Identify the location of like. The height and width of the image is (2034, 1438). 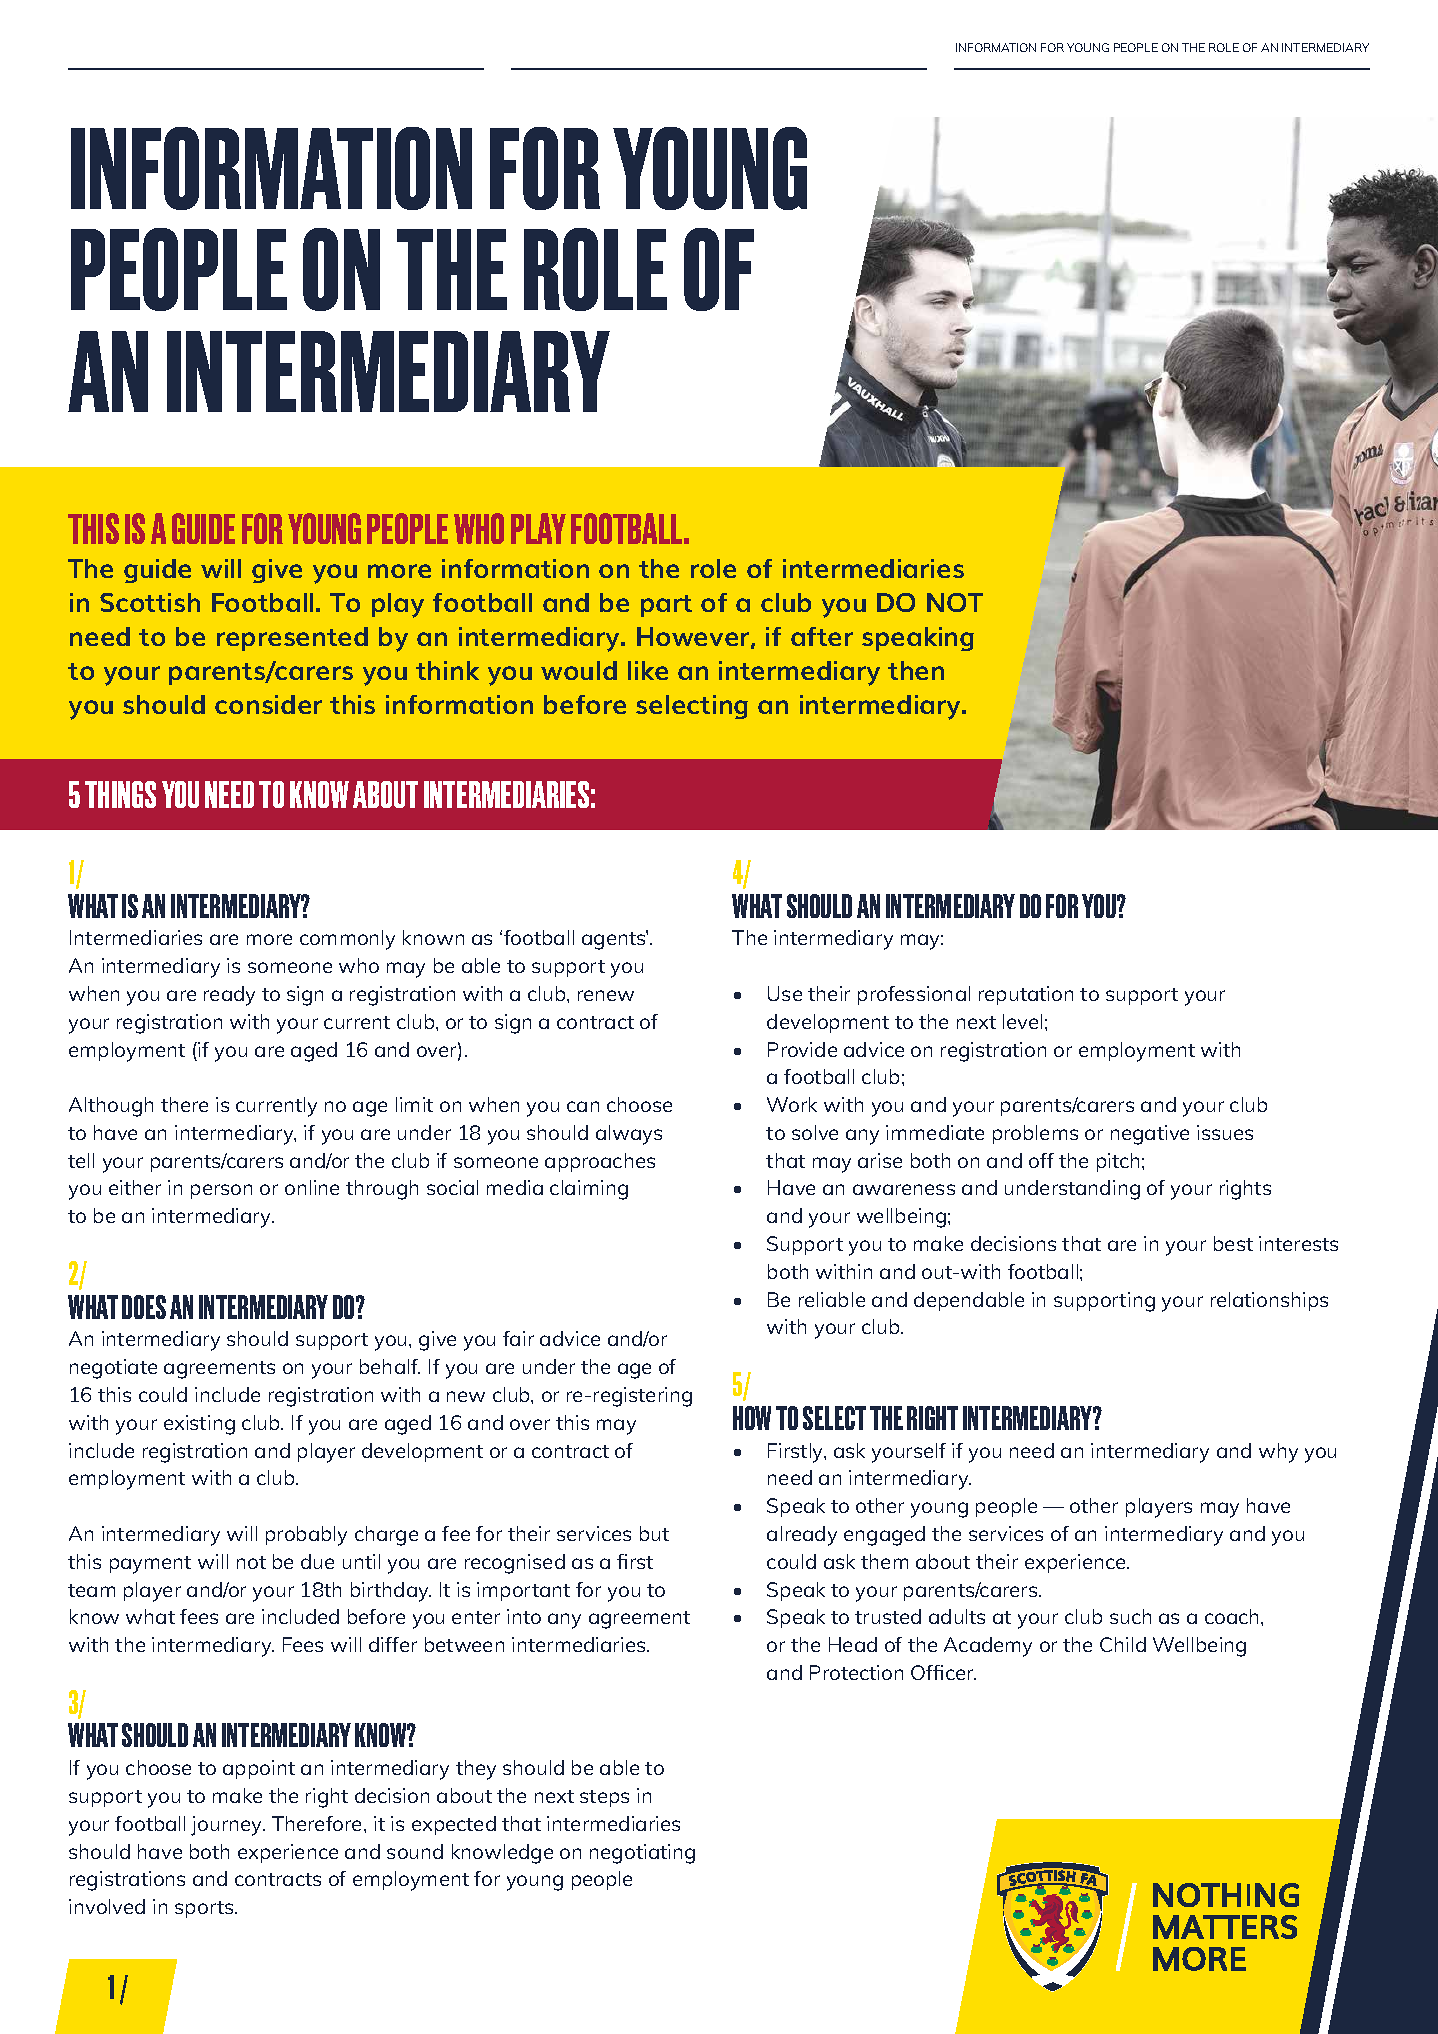
(648, 670).
